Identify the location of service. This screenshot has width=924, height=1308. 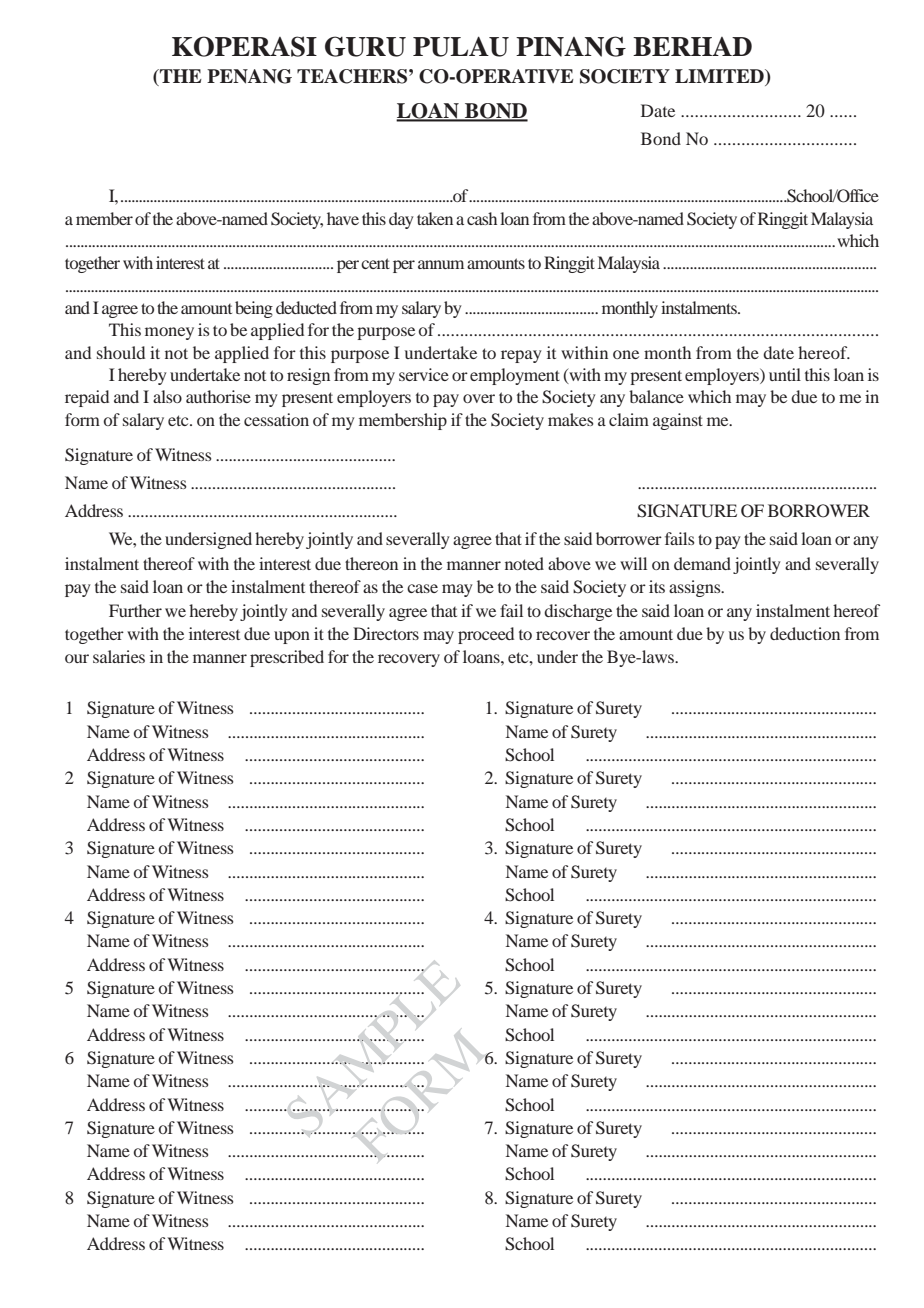
(424, 374).
